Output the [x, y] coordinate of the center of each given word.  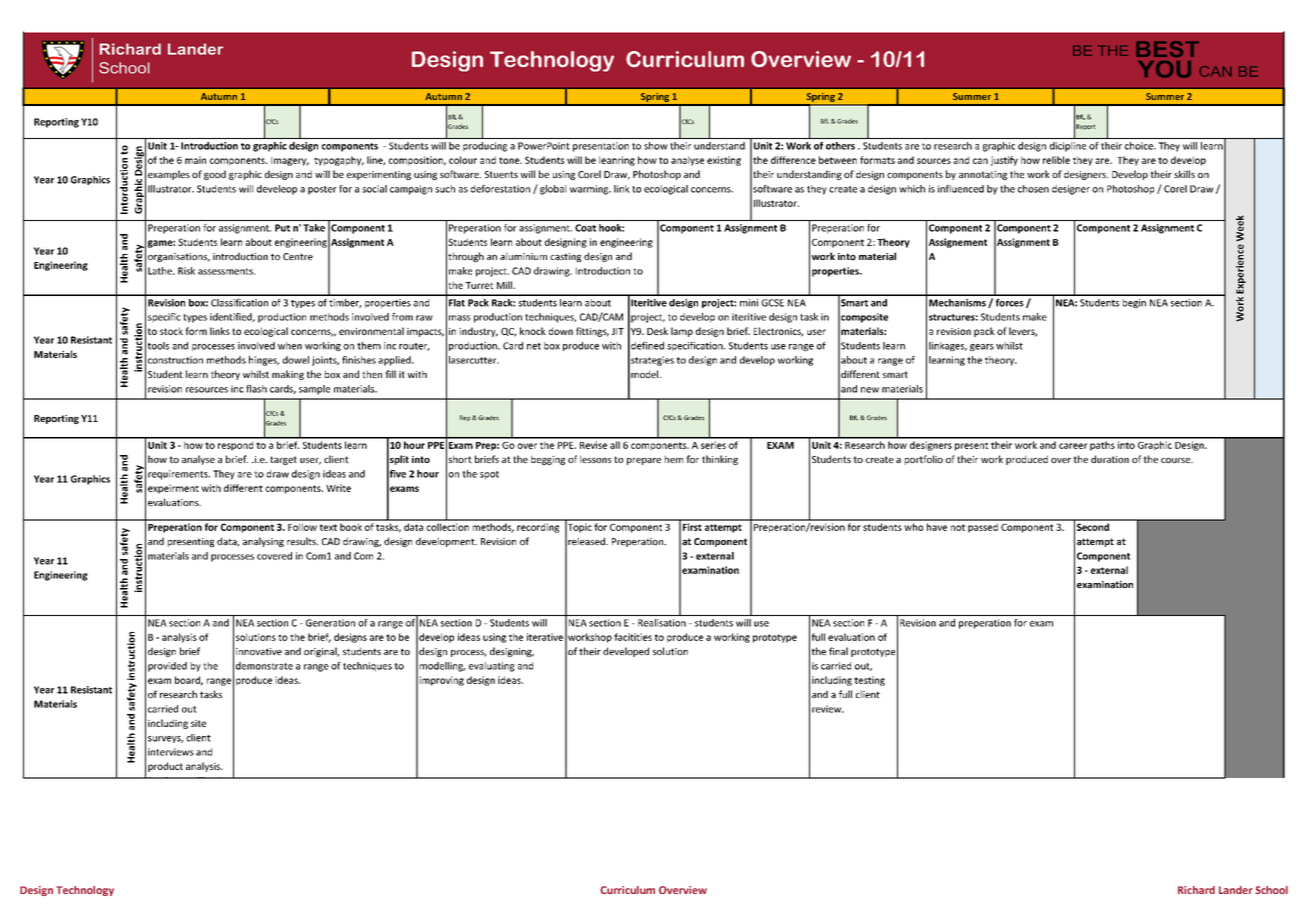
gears [982, 347]
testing [869, 681]
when [290, 346]
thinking [720, 460]
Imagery [290, 161]
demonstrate [264, 666]
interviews [171, 752]
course [1177, 460]
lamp [682, 332]
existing [724, 161]
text [328, 527]
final [838, 651]
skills [1184, 174]
